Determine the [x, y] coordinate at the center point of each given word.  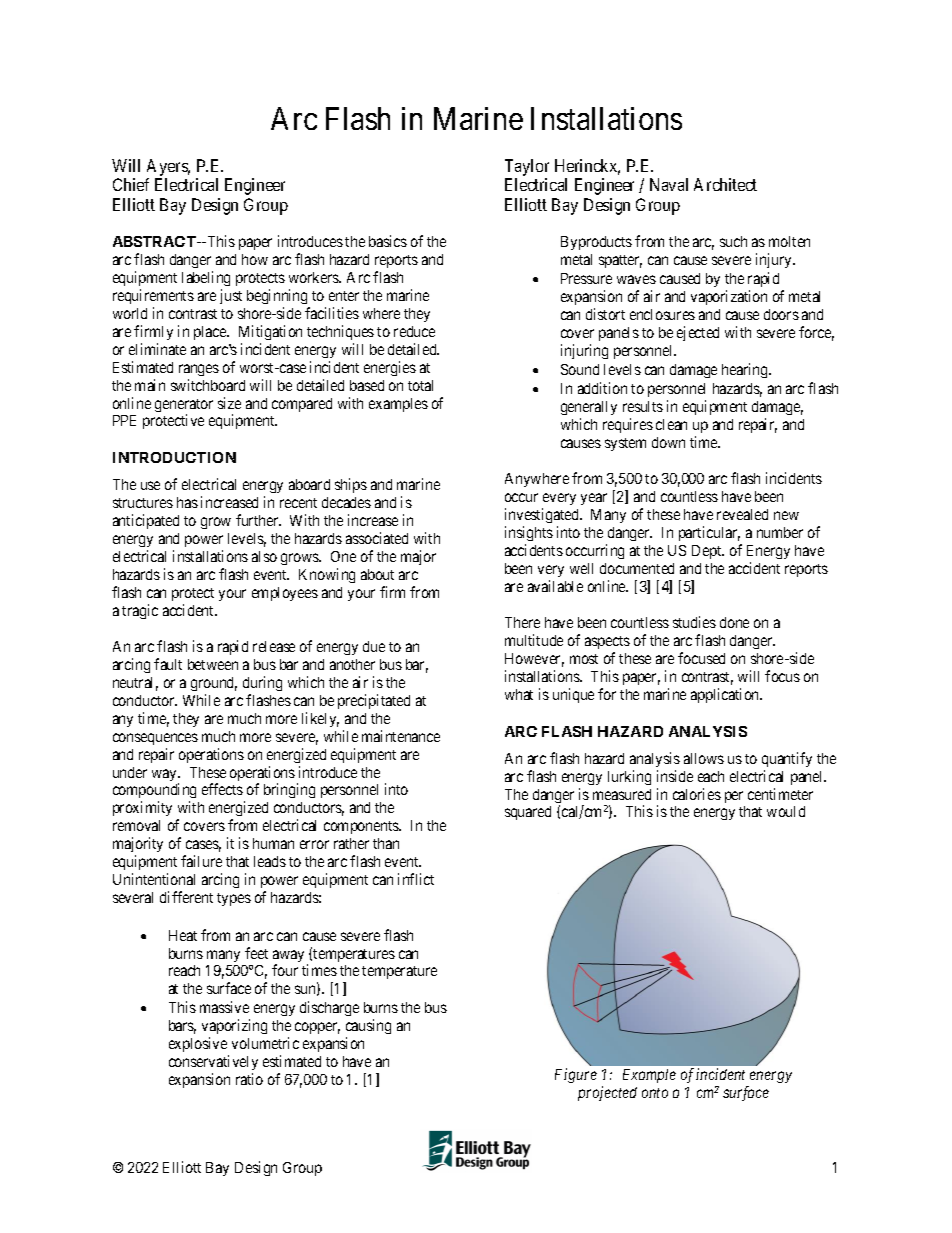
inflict [416, 879]
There [522, 622]
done [734, 622]
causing [368, 1028]
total [420, 385]
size [229, 403]
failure [201, 861]
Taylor [527, 167]
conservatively [213, 1062]
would [786, 811]
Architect [725, 184]
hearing [746, 370]
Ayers [168, 167]
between [213, 664]
